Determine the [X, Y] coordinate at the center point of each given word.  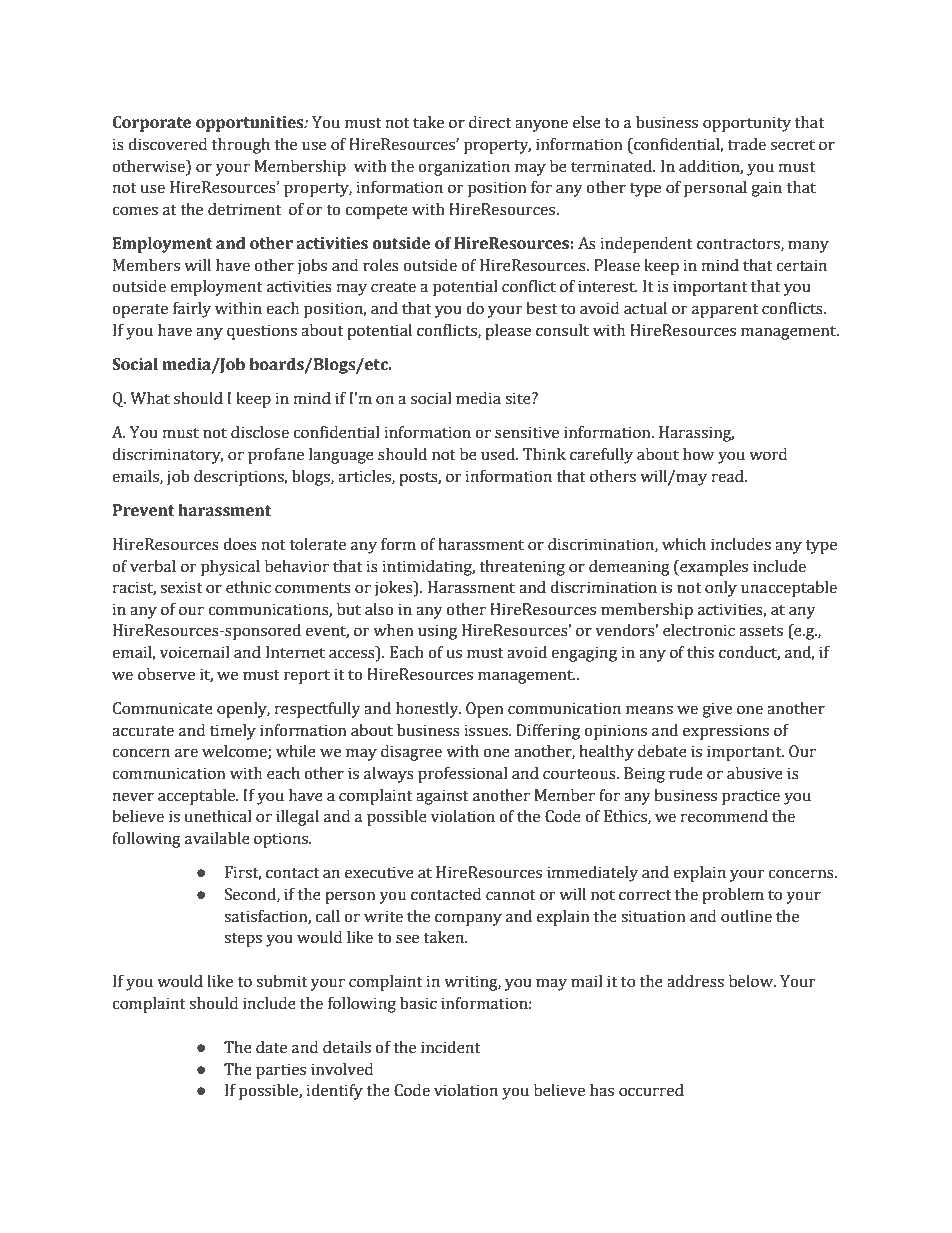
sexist [181, 587]
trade [747, 144]
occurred [651, 1090]
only [721, 589]
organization [464, 168]
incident [451, 1047]
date [271, 1047]
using [437, 632]
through [241, 146]
